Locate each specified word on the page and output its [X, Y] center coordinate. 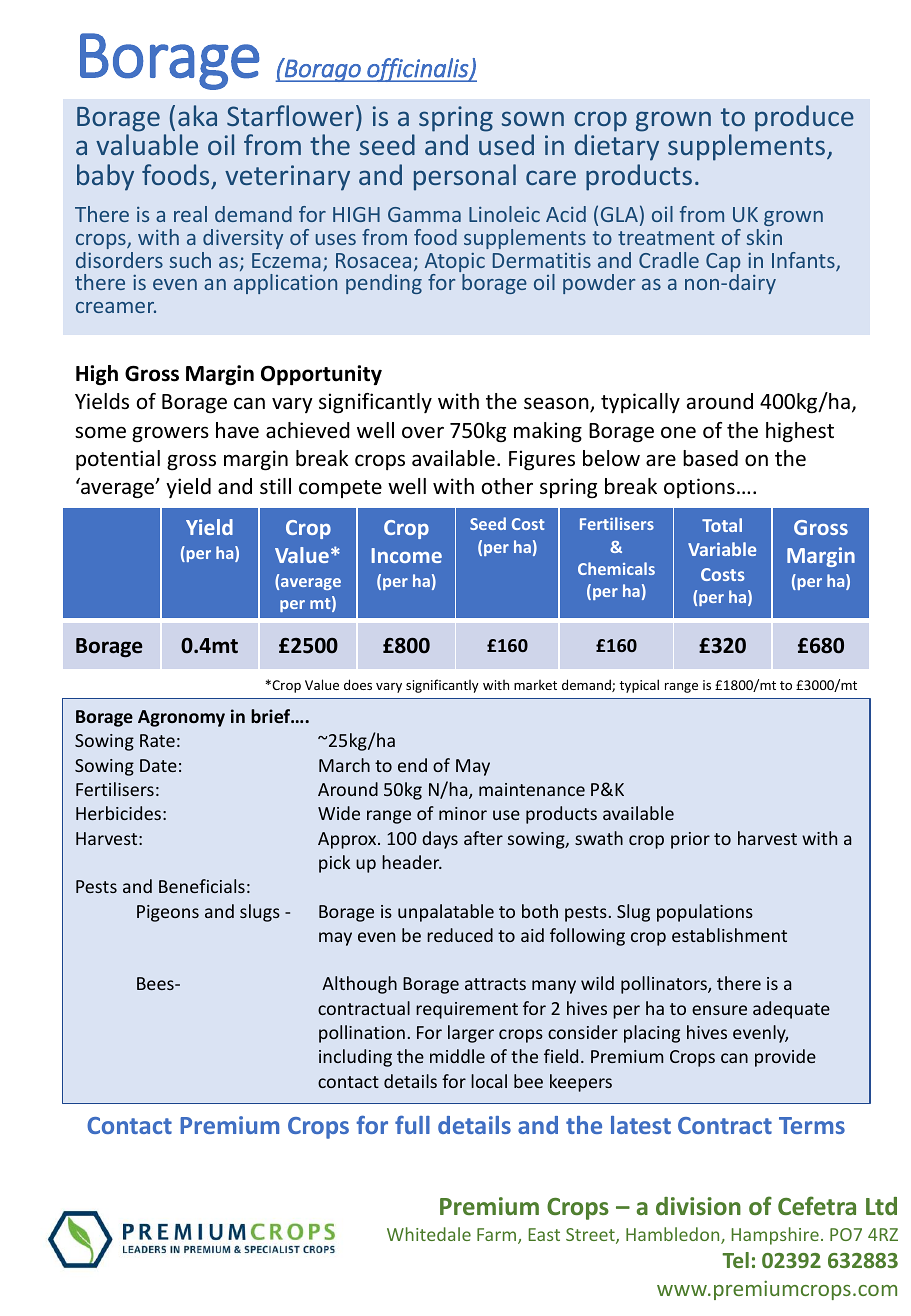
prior [690, 840]
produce [804, 118]
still [275, 486]
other [507, 486]
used [506, 144]
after [483, 838]
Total [722, 525]
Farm [498, 1236]
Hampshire [775, 1236]
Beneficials [202, 886]
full [412, 1124]
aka [197, 115]
